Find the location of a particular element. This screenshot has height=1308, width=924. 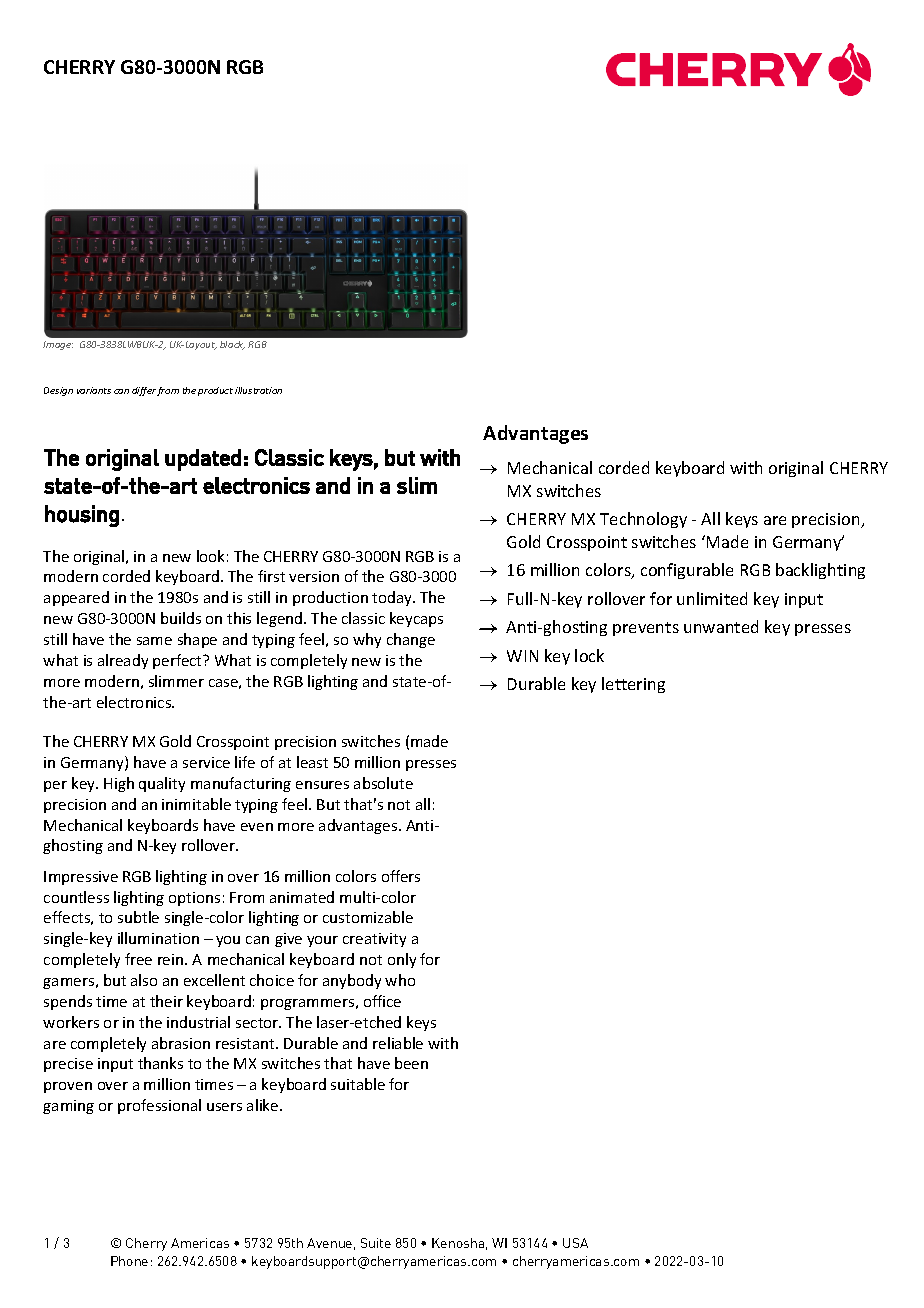

Technology is located at coordinates (643, 520).
